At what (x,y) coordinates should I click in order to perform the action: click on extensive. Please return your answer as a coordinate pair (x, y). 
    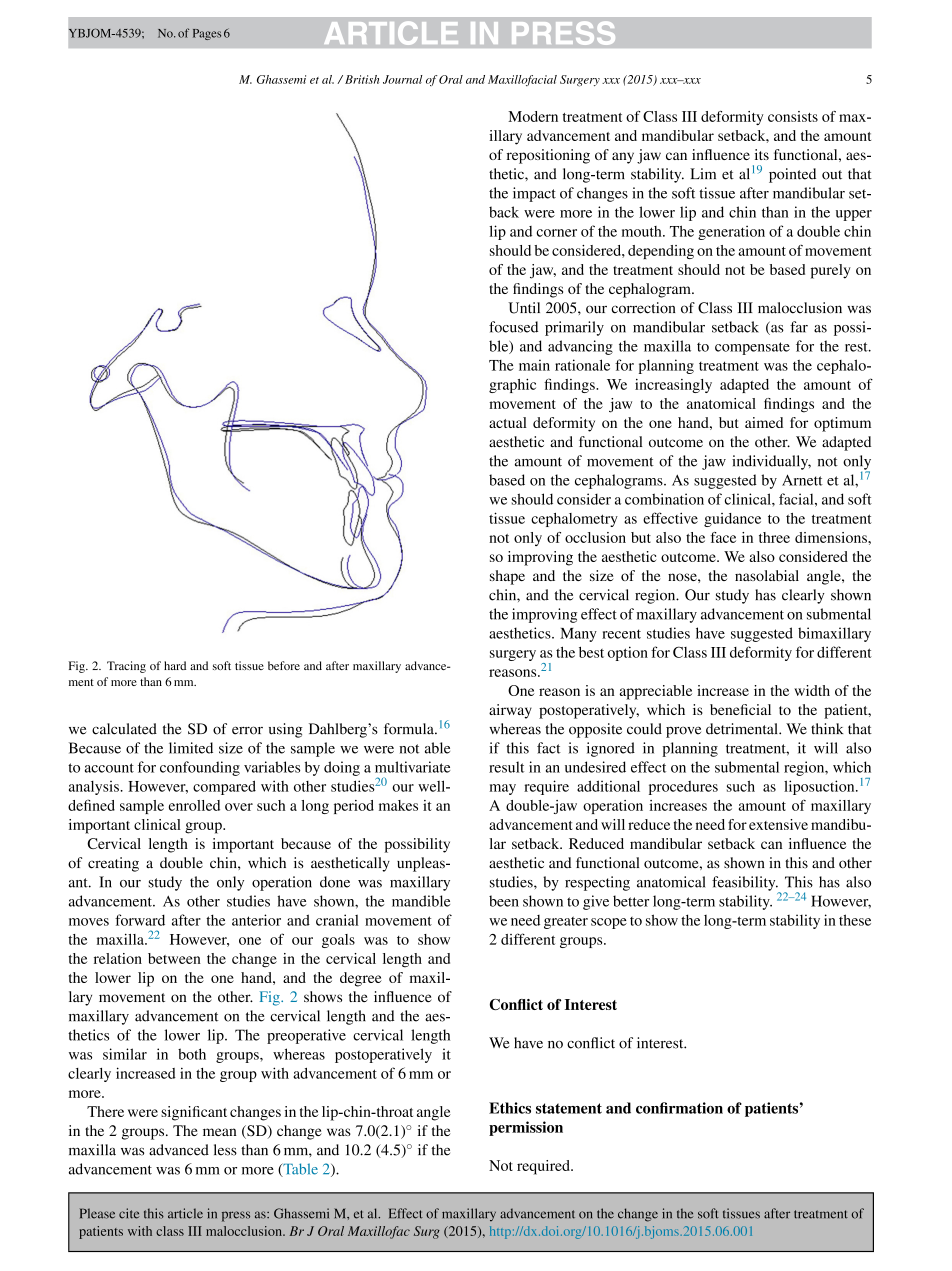
    Looking at the image, I should click on (778, 824).
